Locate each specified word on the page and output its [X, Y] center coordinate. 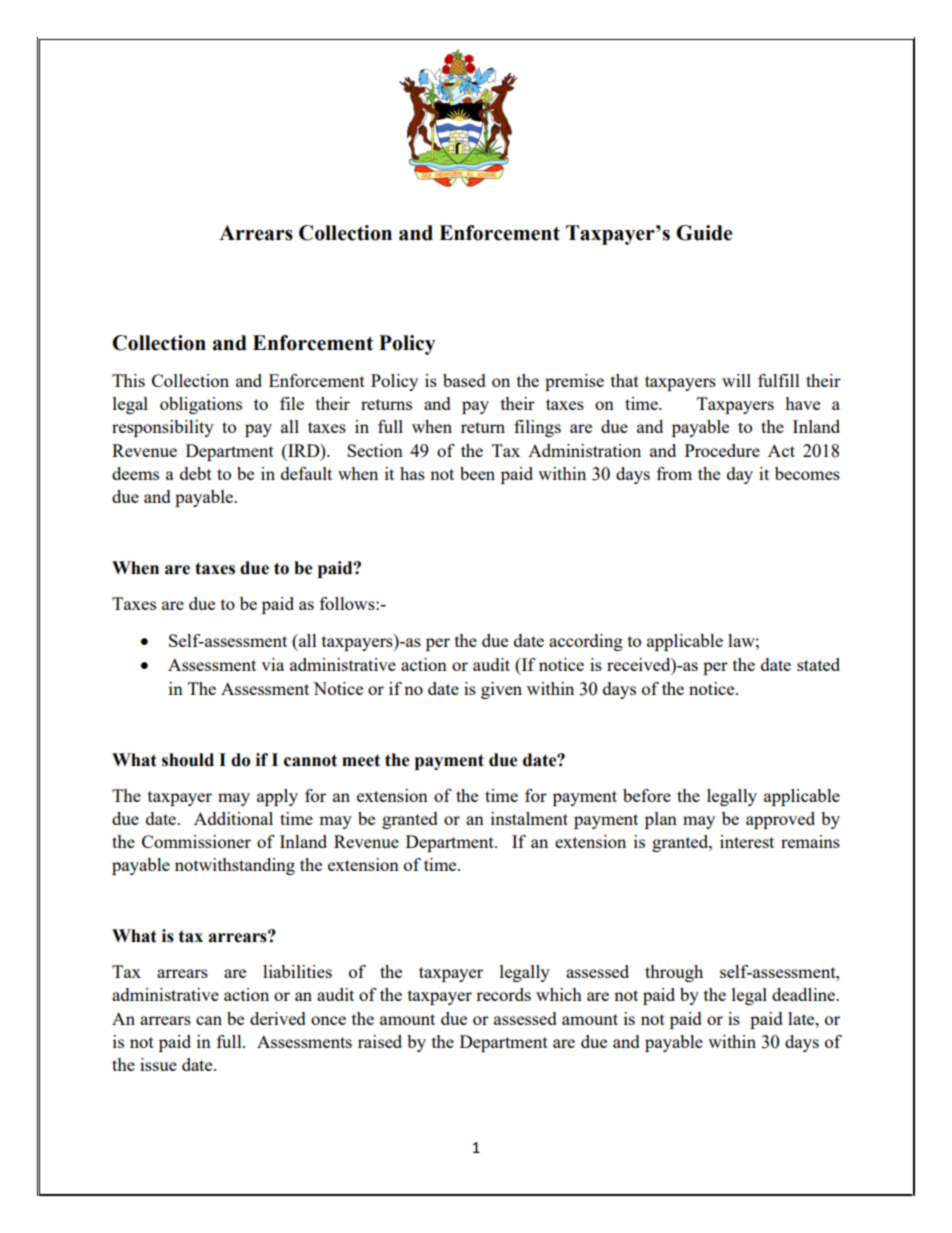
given [501, 690]
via [272, 664]
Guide [704, 233]
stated [818, 664]
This [128, 380]
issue [158, 1064]
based [464, 380]
